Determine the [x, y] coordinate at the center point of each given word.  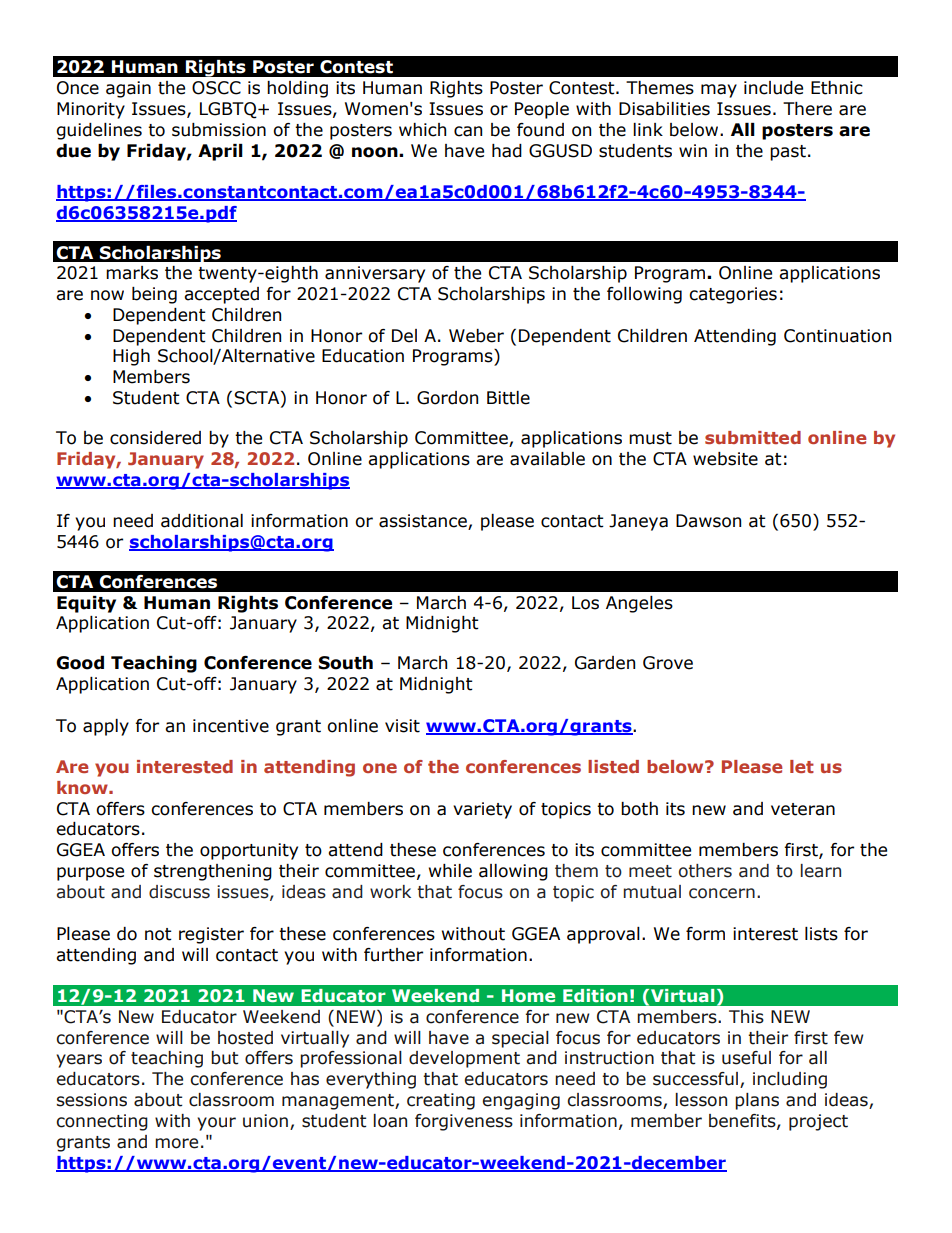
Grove [668, 663]
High [131, 357]
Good [80, 663]
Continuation [837, 336]
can [468, 131]
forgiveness [464, 1122]
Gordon [447, 398]
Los [585, 603]
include [773, 88]
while [450, 871]
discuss [179, 892]
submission [219, 130]
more [176, 1143]
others [705, 871]
